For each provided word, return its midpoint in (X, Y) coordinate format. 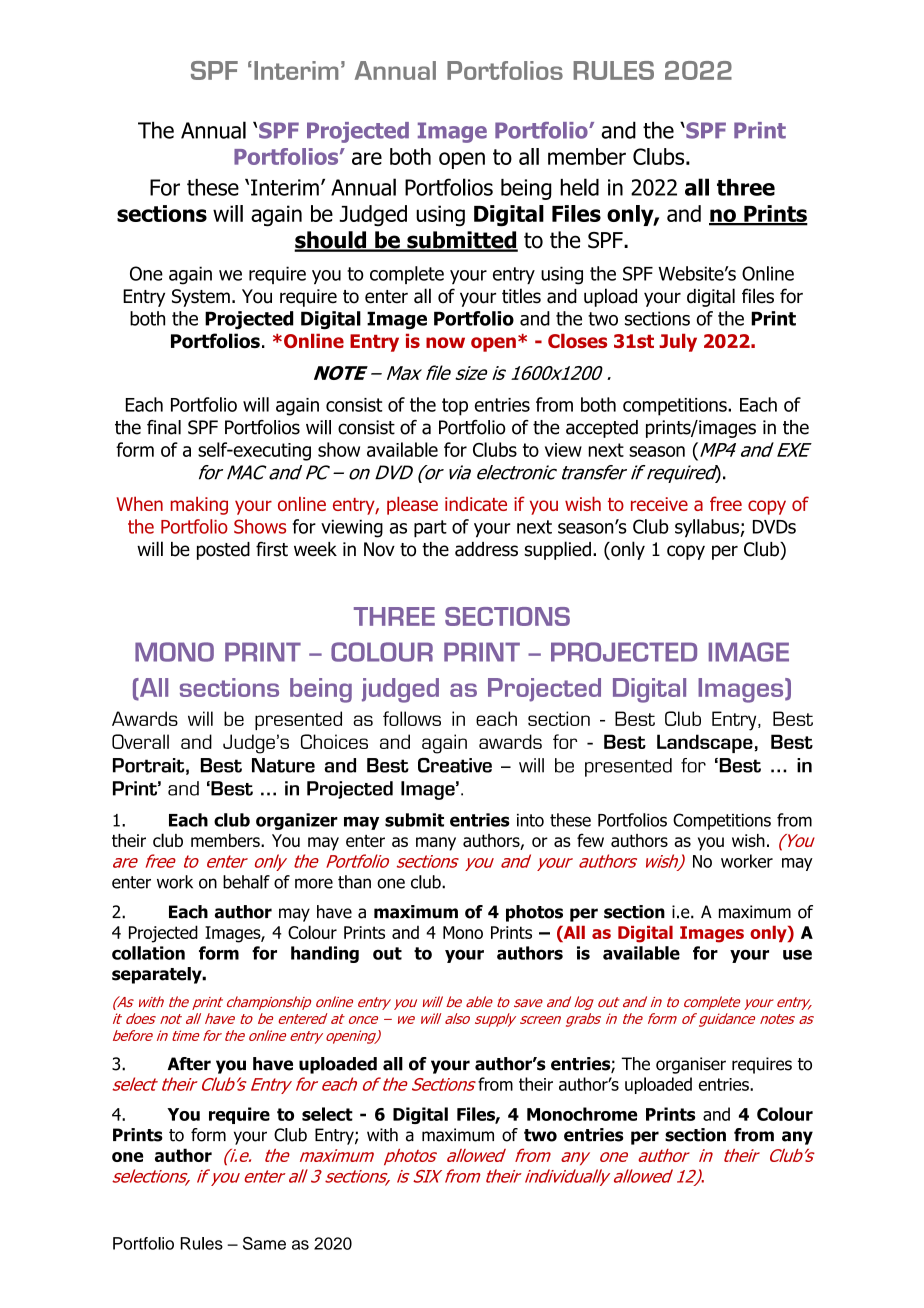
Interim (285, 187)
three (746, 187)
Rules (202, 1243)
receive (659, 504)
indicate (476, 504)
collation (148, 953)
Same (264, 1243)
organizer (297, 821)
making (199, 505)
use (797, 954)
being (526, 189)
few (590, 840)
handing (325, 954)
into (530, 820)
